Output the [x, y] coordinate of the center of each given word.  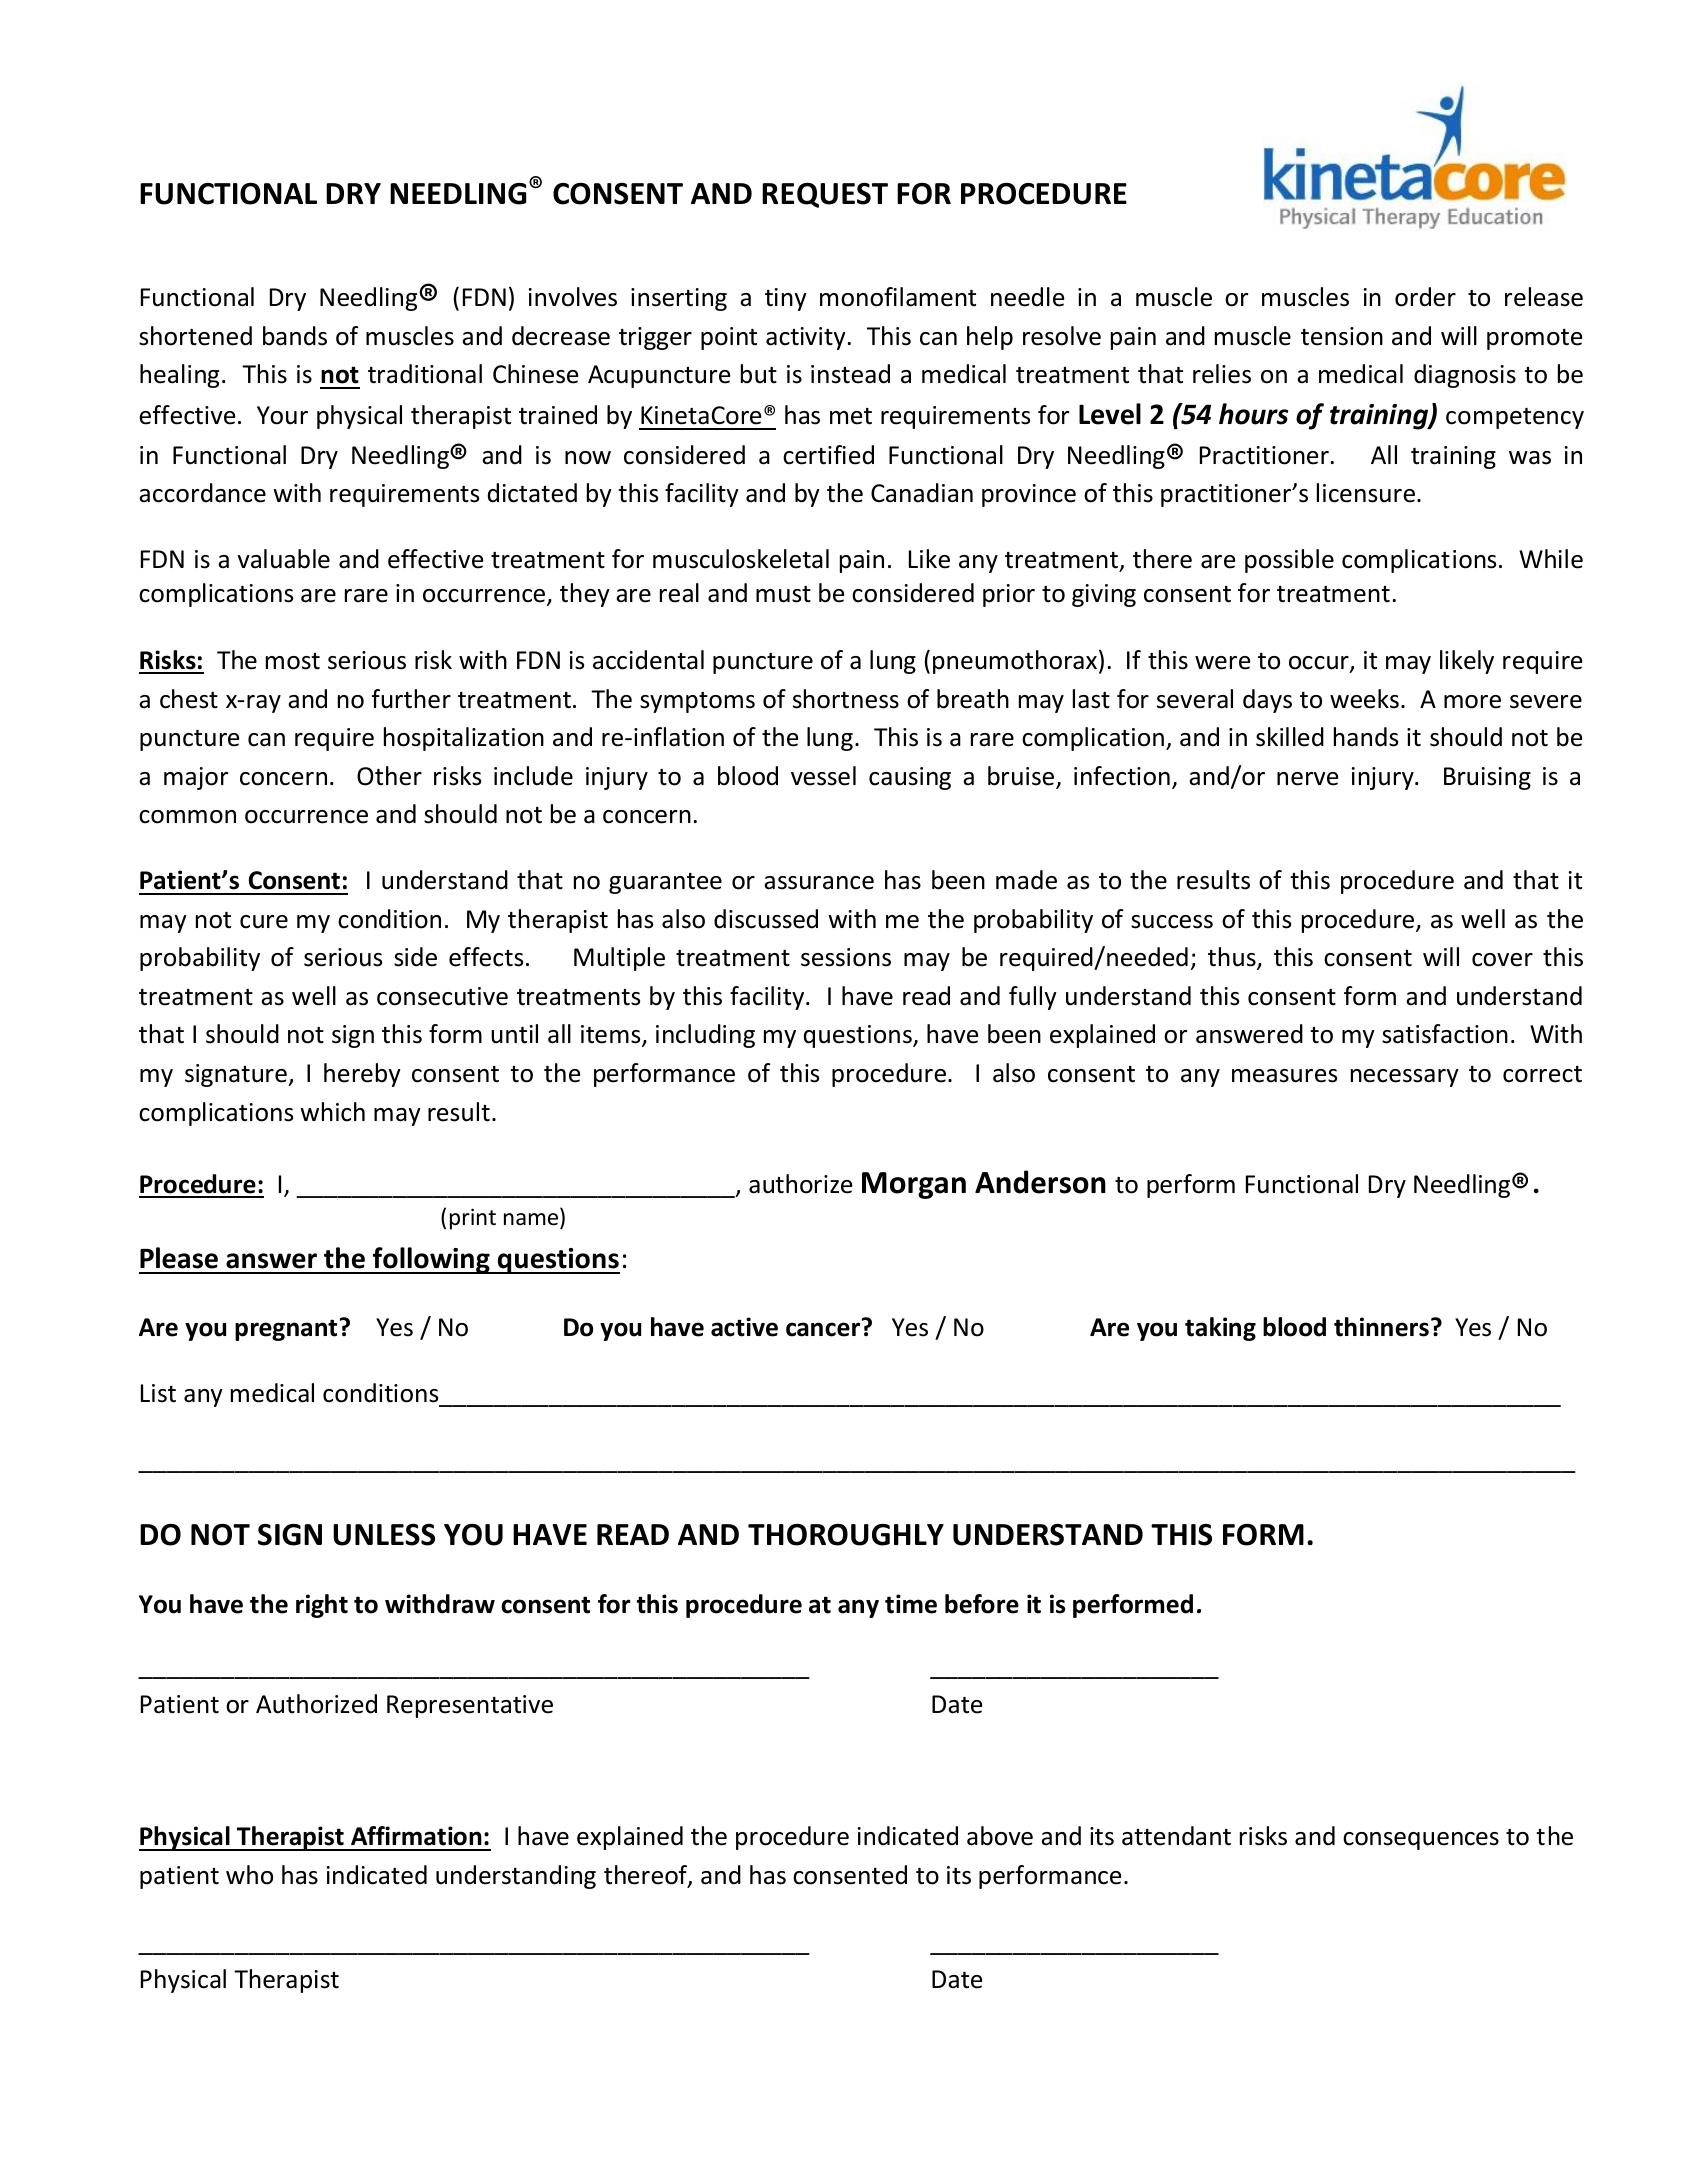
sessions [846, 957]
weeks [1364, 699]
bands [295, 336]
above [1000, 1836]
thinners [1381, 1327]
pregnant [286, 1330]
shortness [846, 699]
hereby [362, 1075]
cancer [823, 1329]
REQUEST [825, 195]
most [293, 661]
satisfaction [1445, 1034]
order [1425, 297]
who [249, 1875]
